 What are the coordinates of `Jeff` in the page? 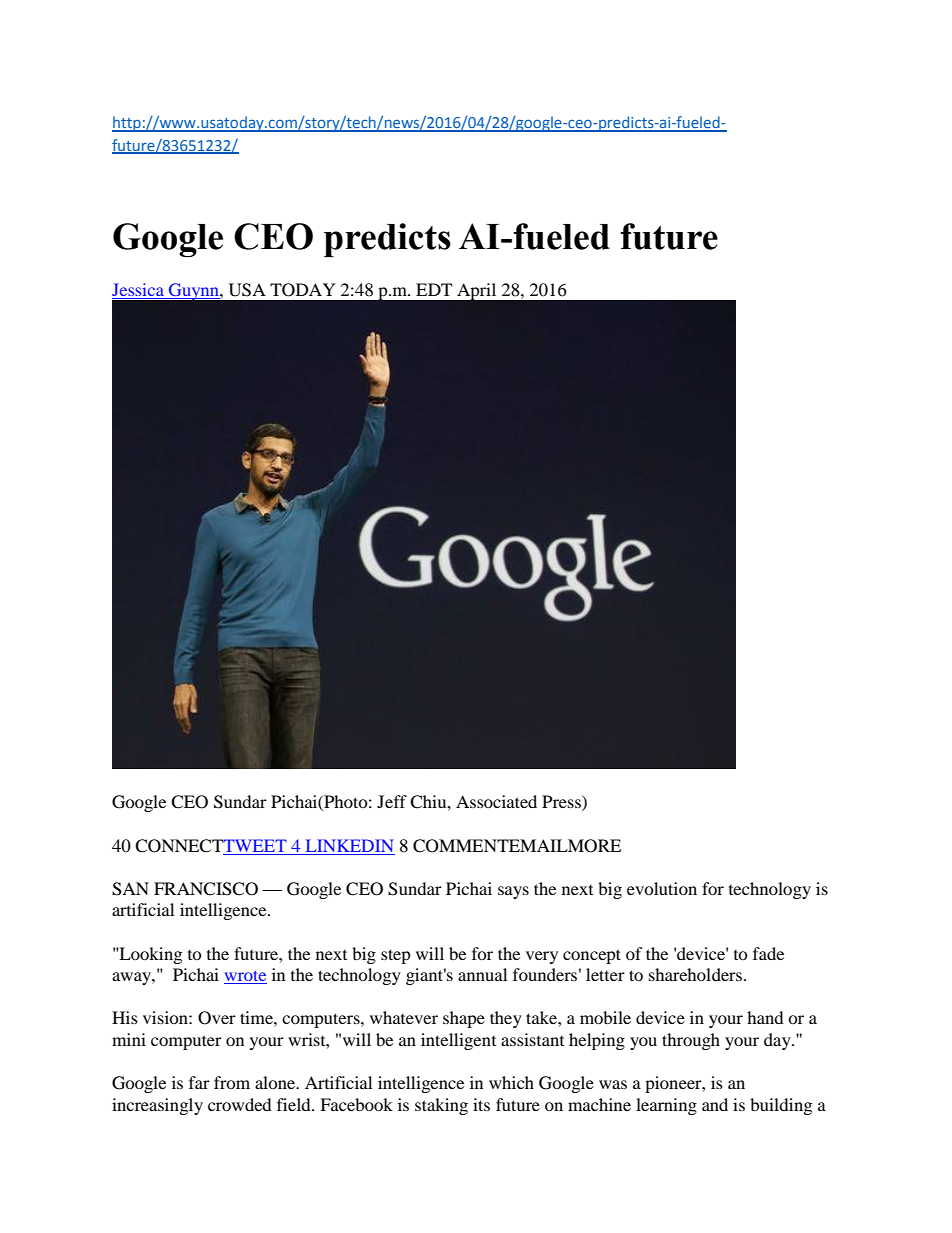 It's located at (392, 801).
